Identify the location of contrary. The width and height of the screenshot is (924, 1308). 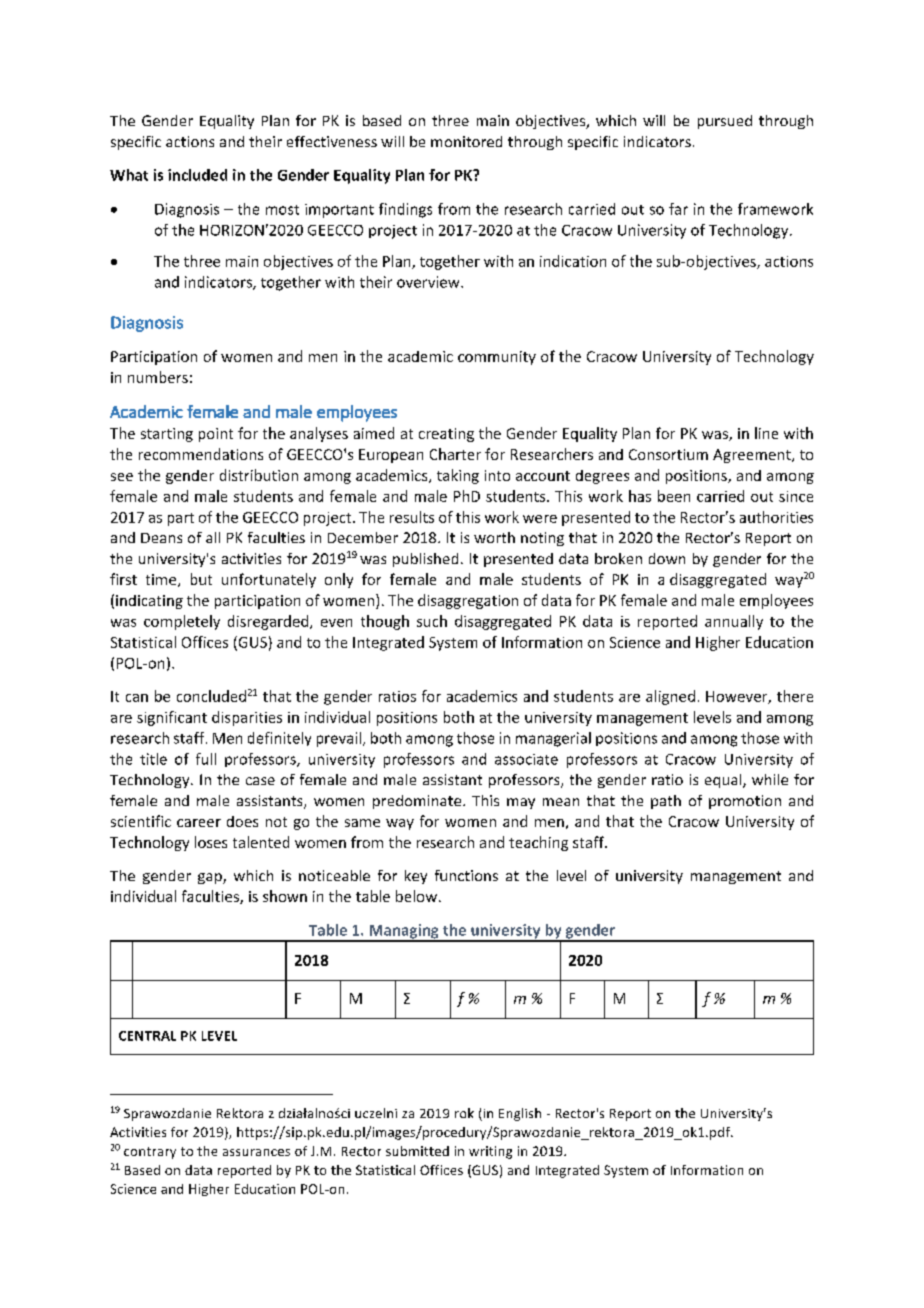
(150, 1153).
